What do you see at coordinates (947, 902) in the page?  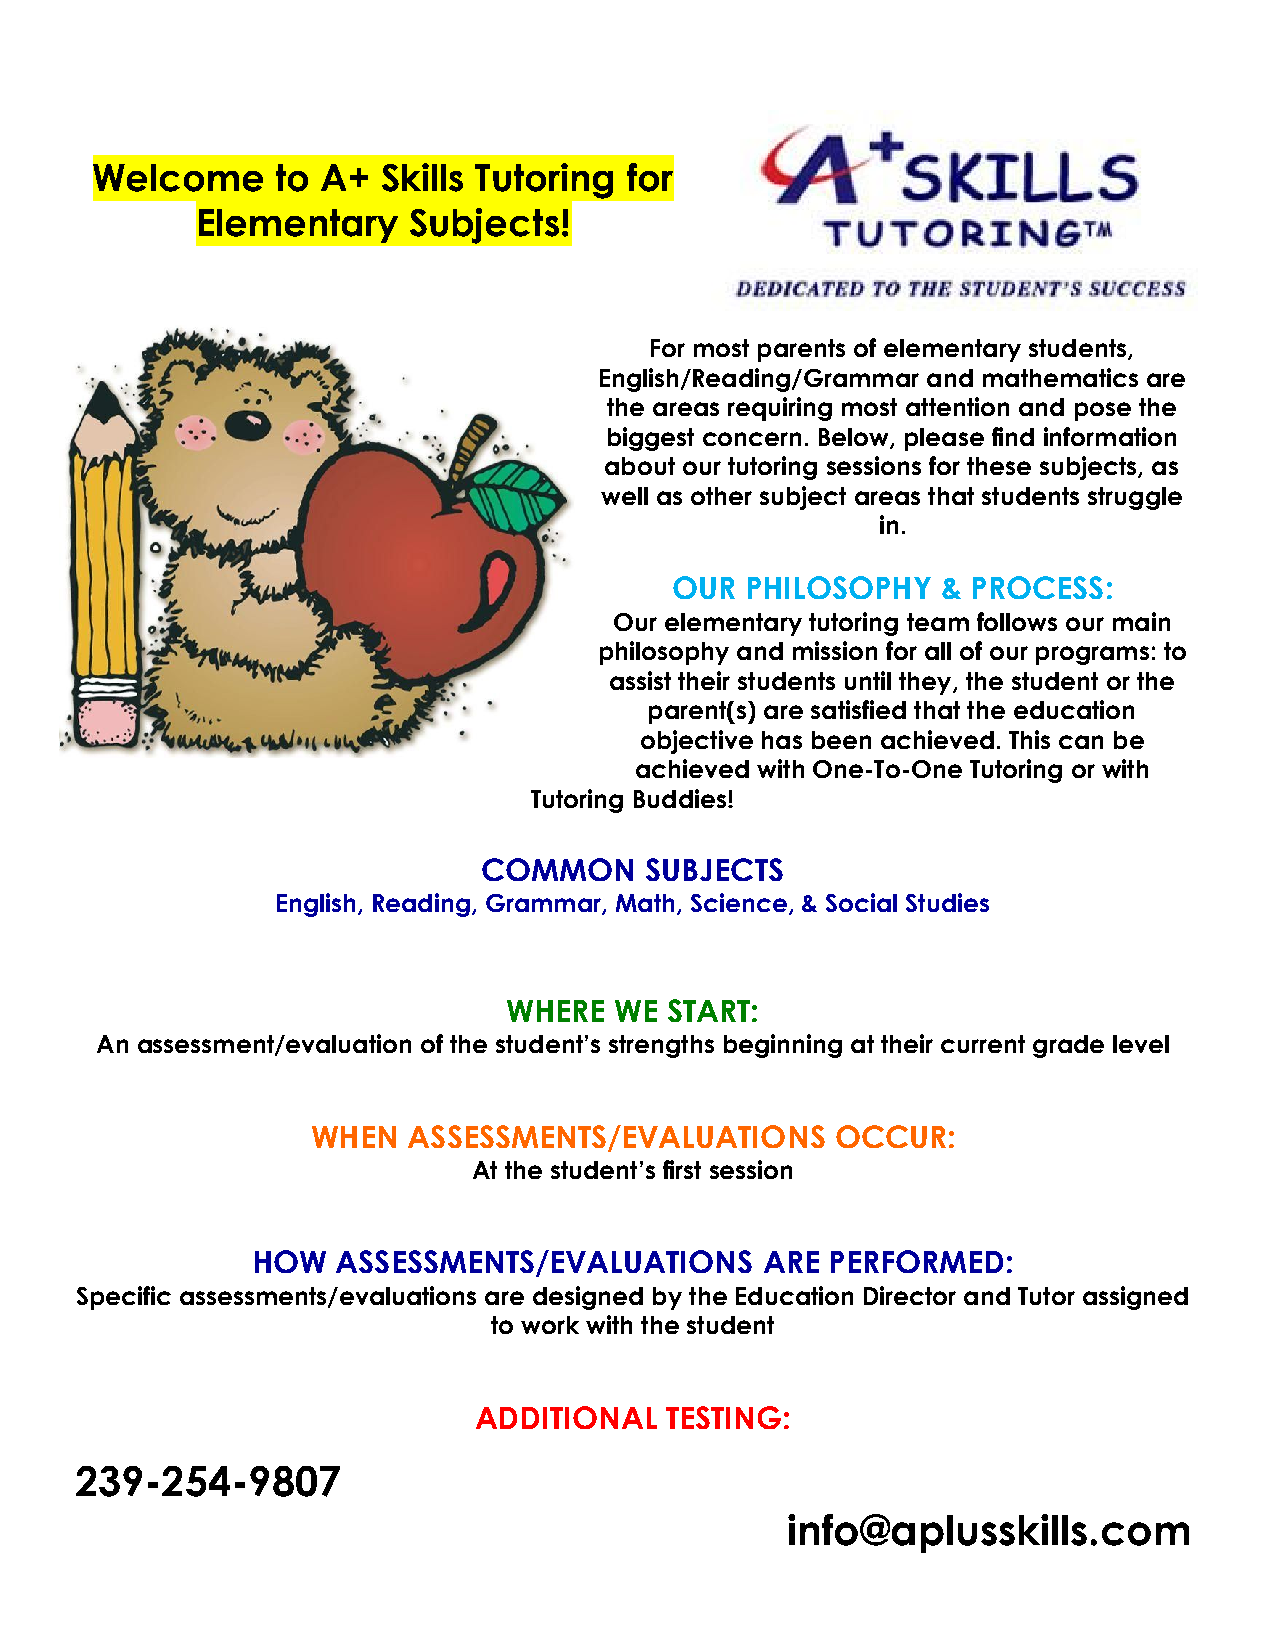 I see `Studies` at bounding box center [947, 902].
